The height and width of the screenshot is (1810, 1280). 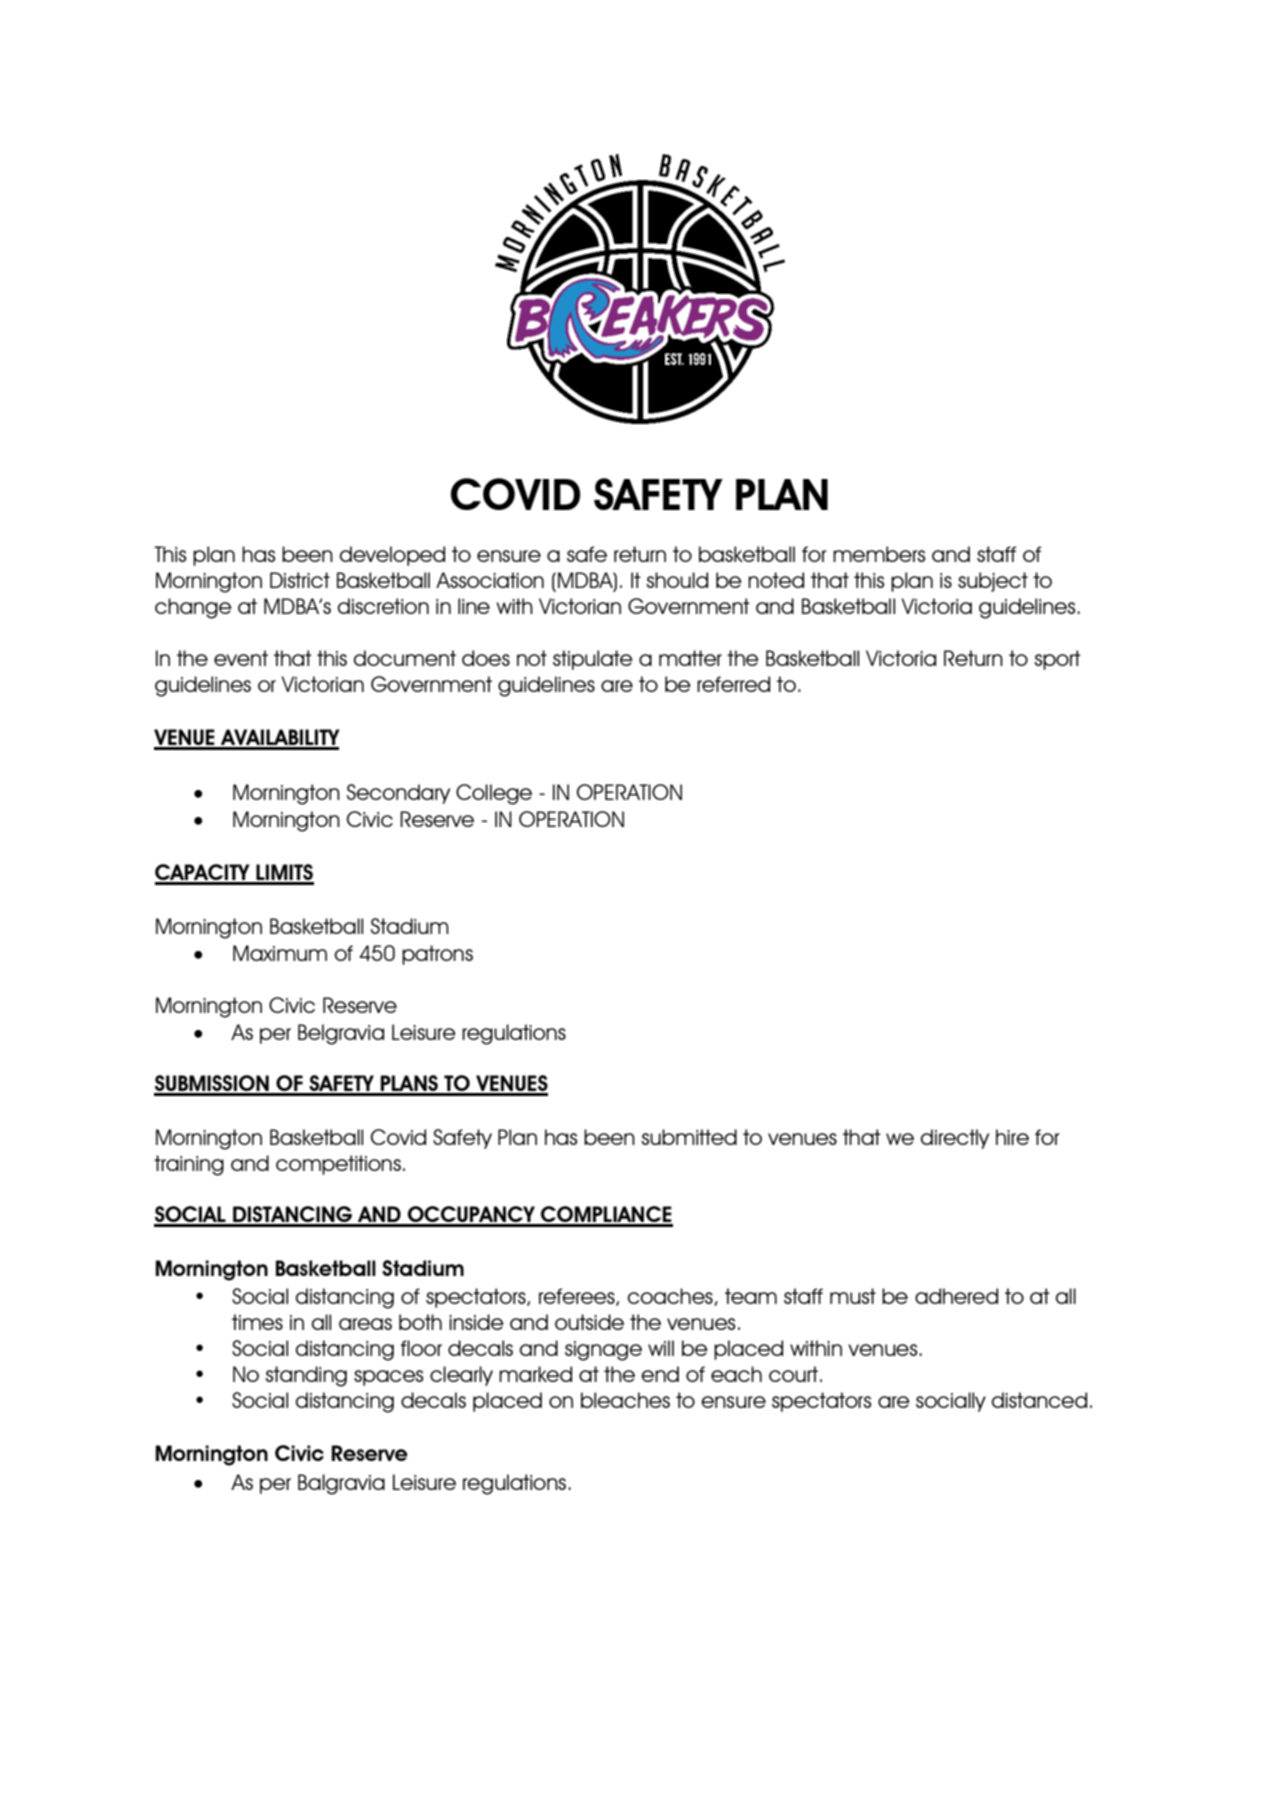 What do you see at coordinates (660, 1374) in the screenshot?
I see `end` at bounding box center [660, 1374].
